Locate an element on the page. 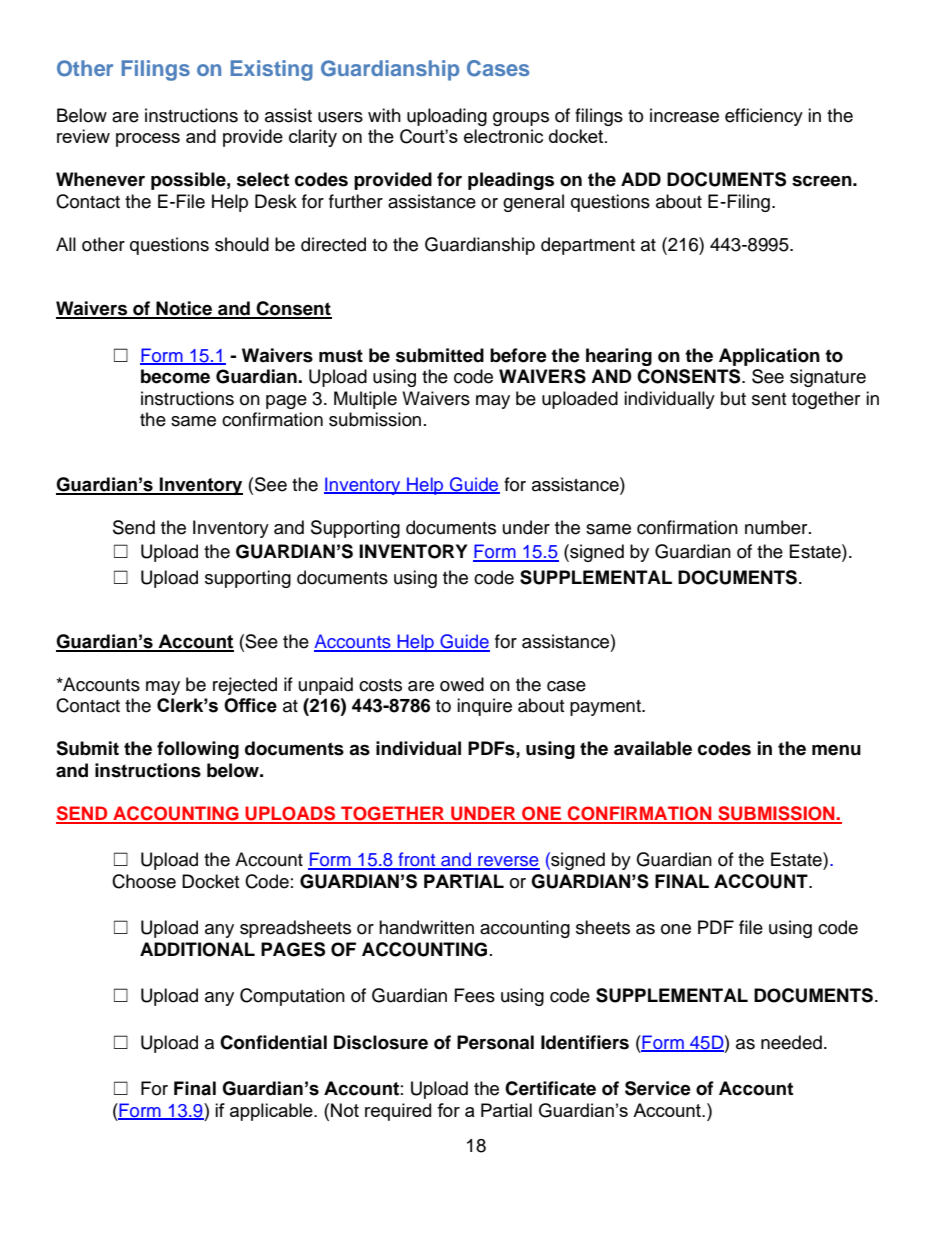  rejected is located at coordinates (245, 686).
